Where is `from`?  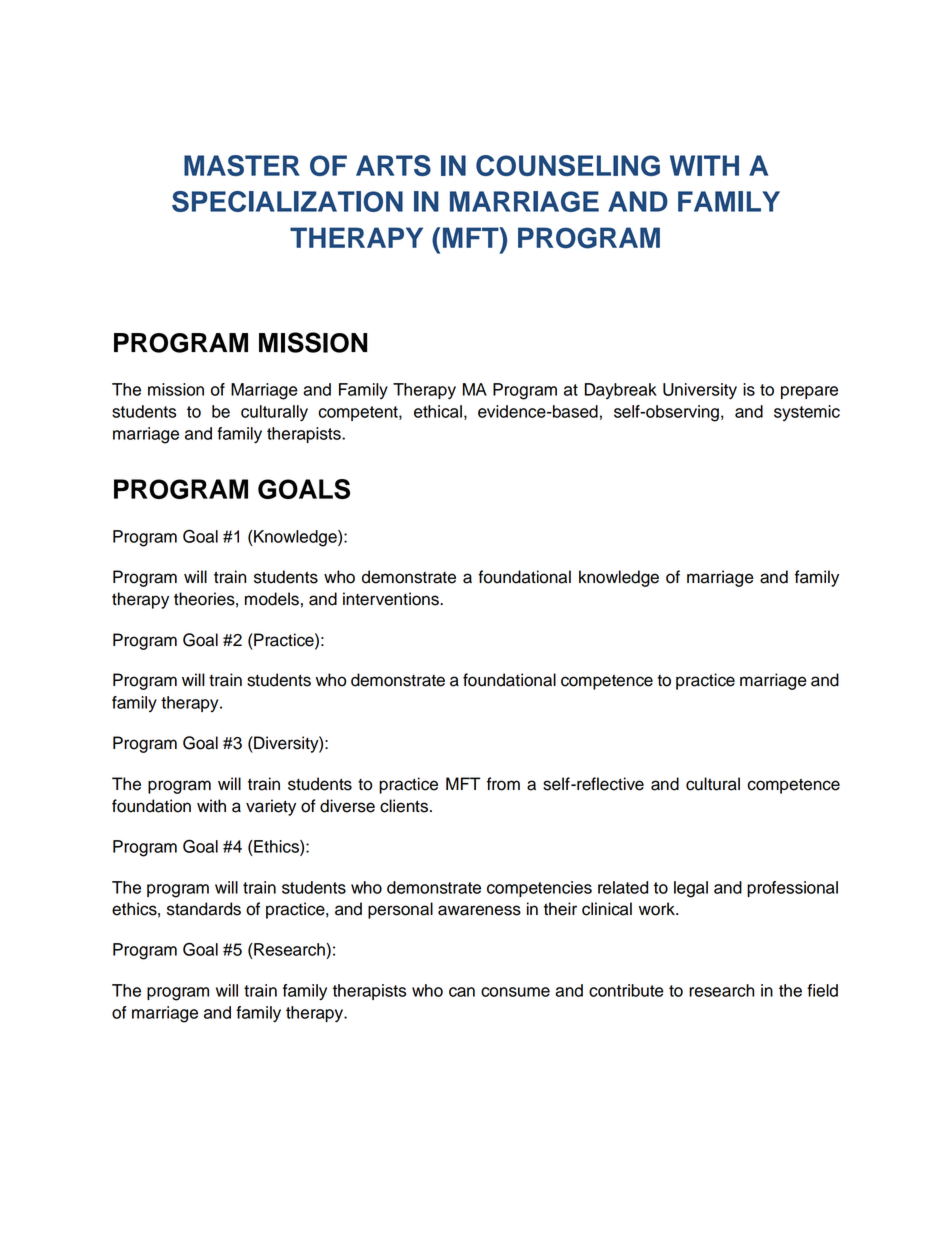
from is located at coordinates (503, 784).
